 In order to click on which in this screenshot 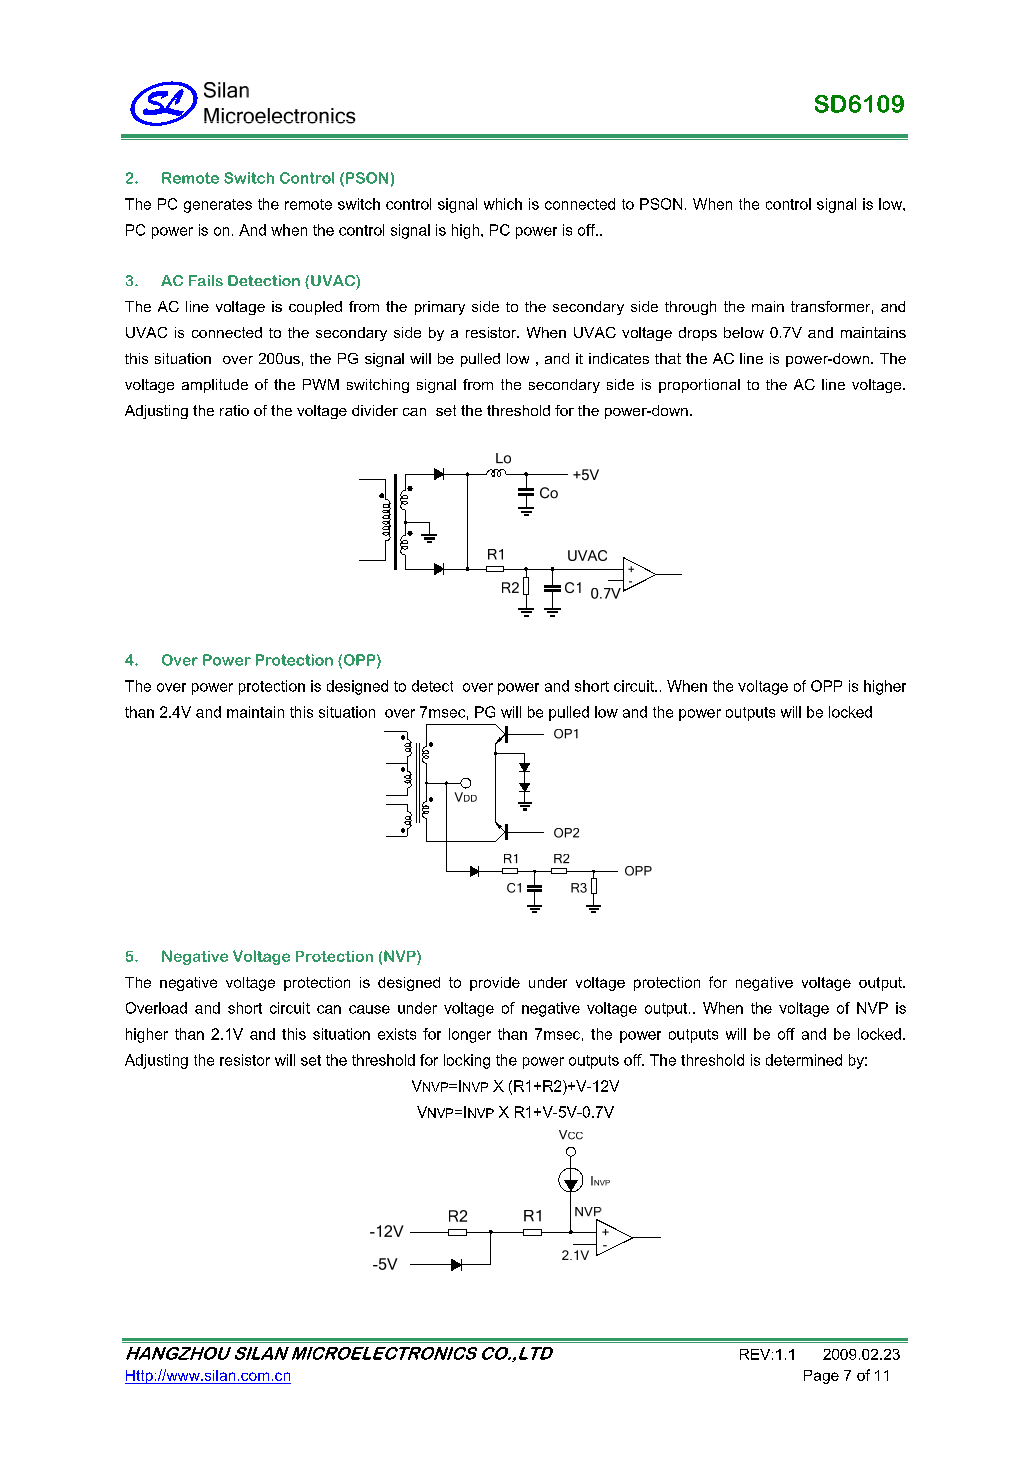, I will do `click(503, 204)`.
